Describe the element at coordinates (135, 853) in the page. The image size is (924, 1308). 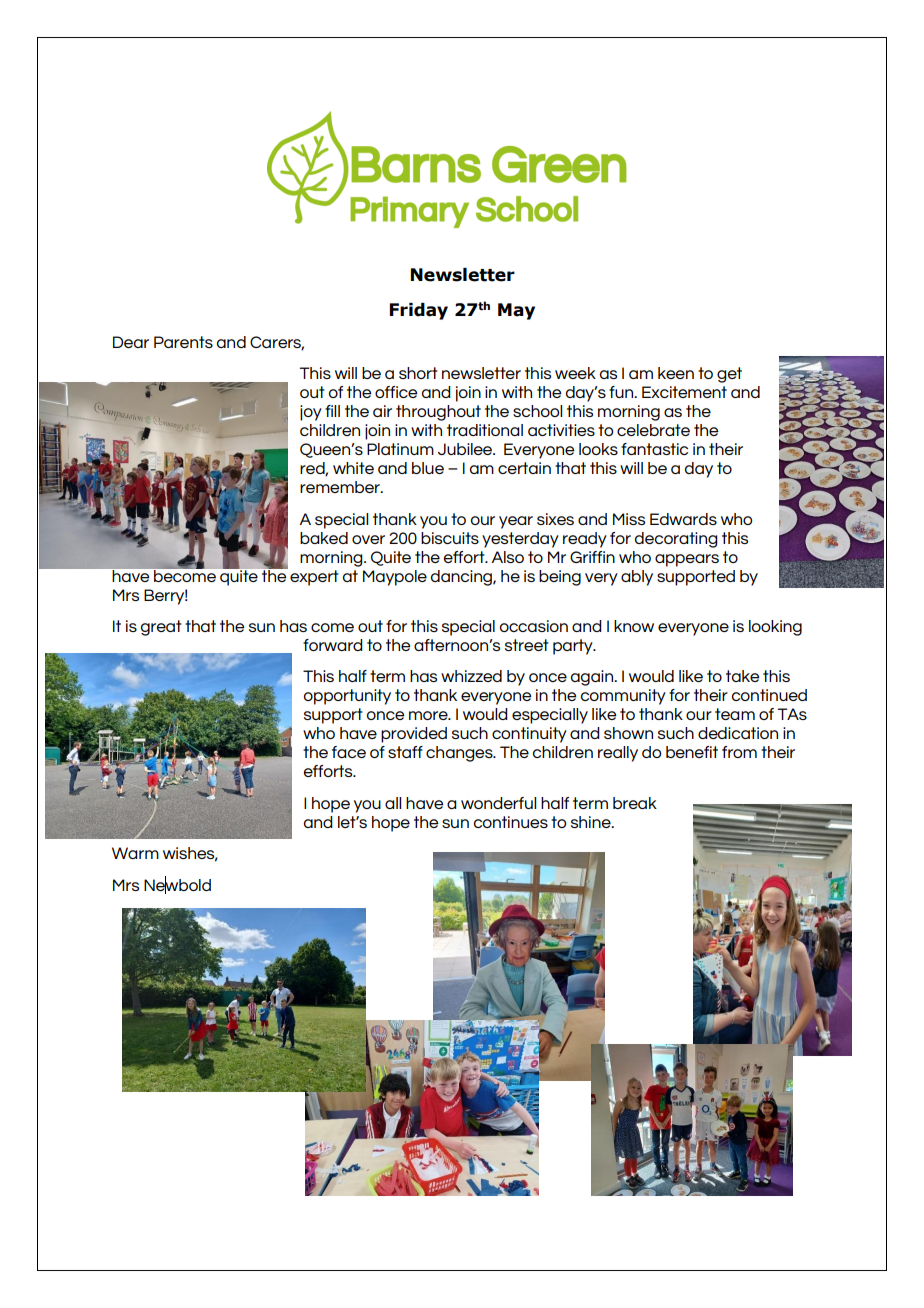
I see `Warm` at that location.
